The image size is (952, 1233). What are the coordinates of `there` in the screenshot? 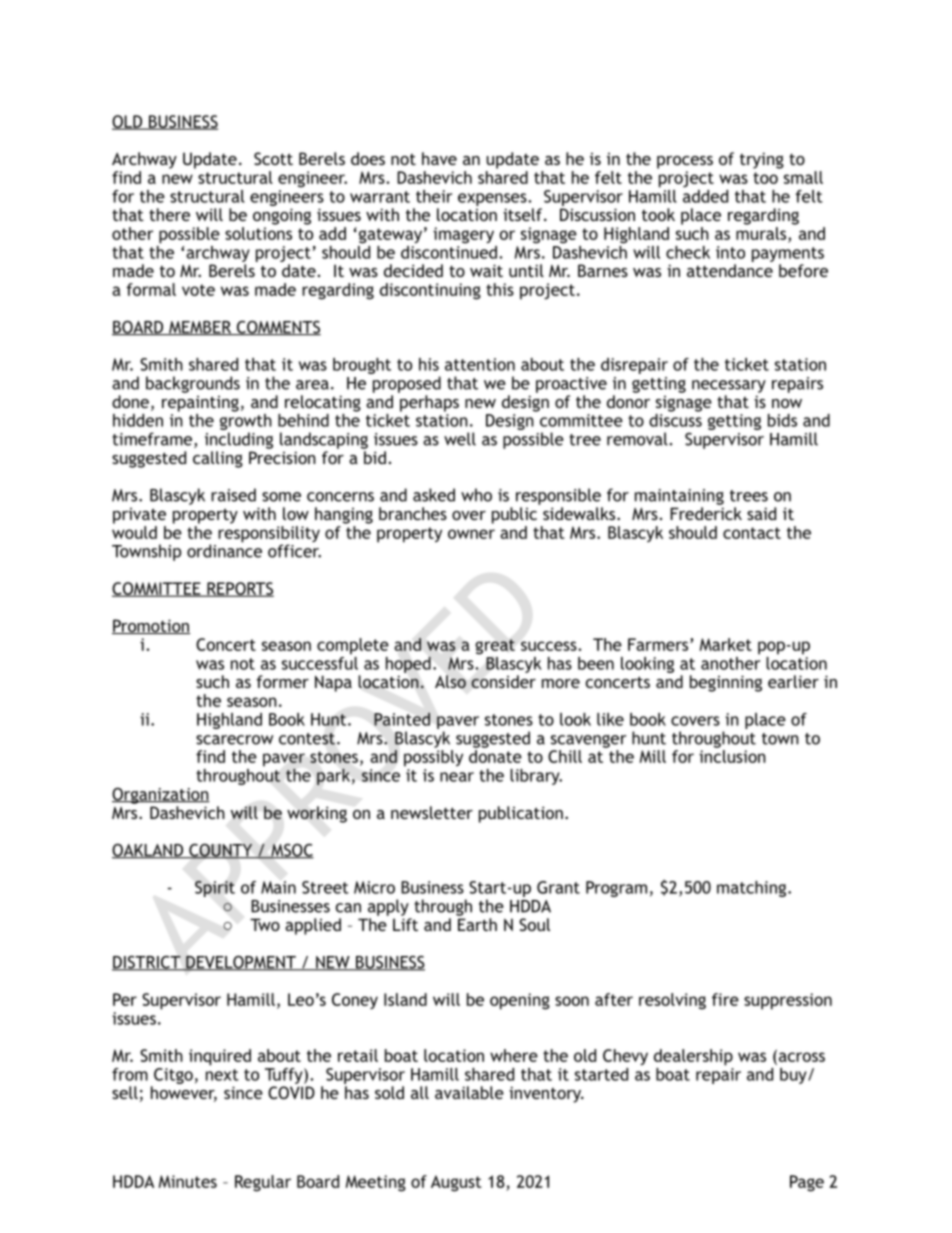 It's located at (169, 214).
